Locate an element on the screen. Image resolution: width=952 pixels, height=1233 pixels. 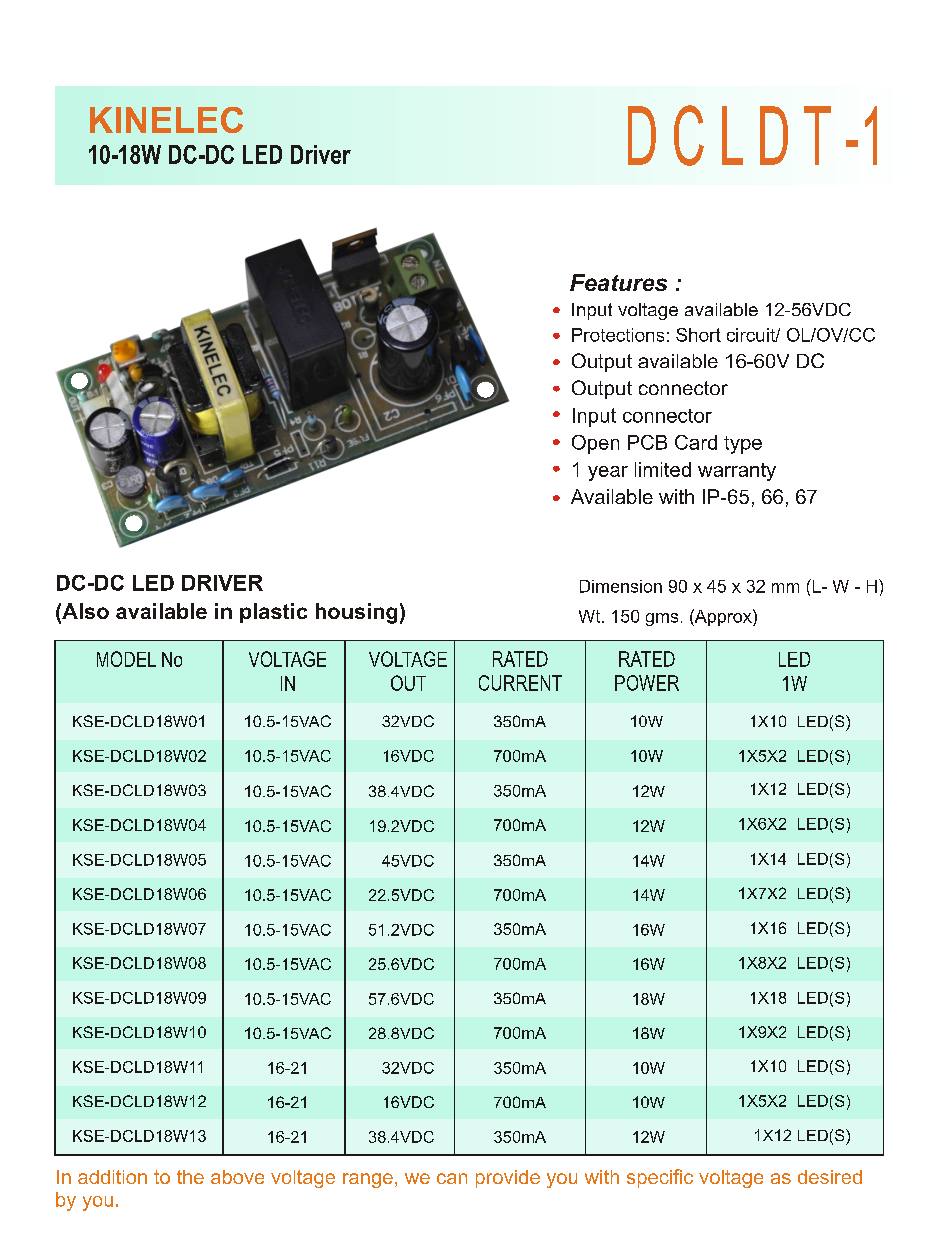
Short is located at coordinates (698, 335).
